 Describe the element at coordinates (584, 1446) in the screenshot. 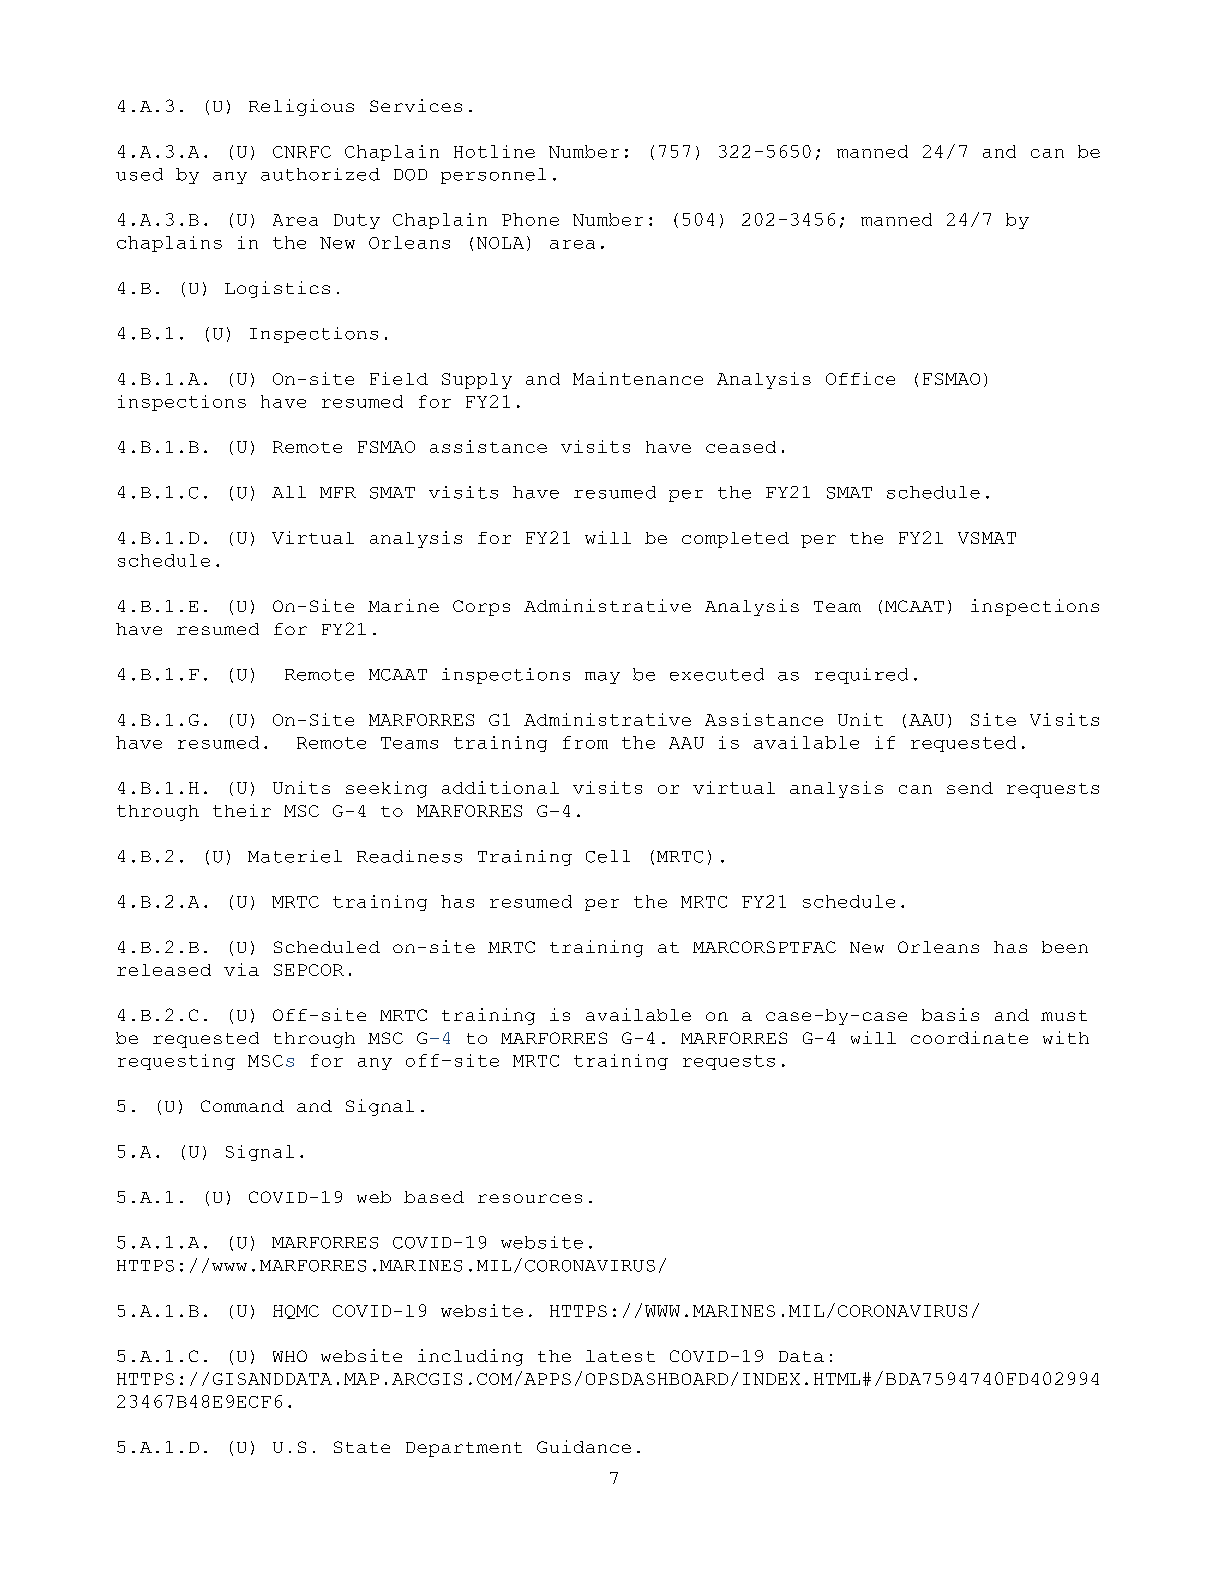

I see `Guidance` at that location.
